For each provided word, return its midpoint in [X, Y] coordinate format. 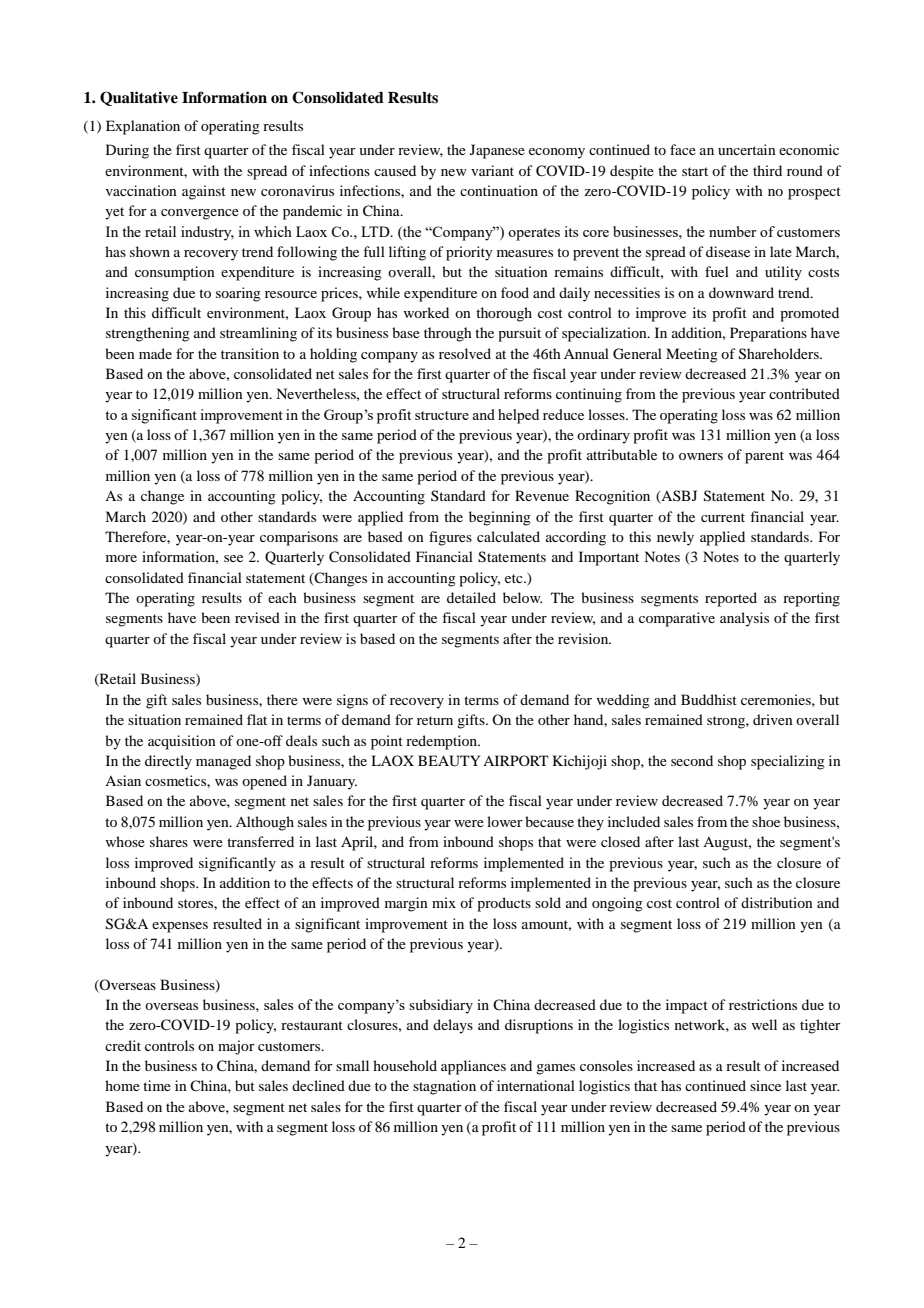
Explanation [143, 127]
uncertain [747, 149]
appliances [473, 1067]
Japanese [497, 151]
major [236, 1047]
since [765, 1085]
